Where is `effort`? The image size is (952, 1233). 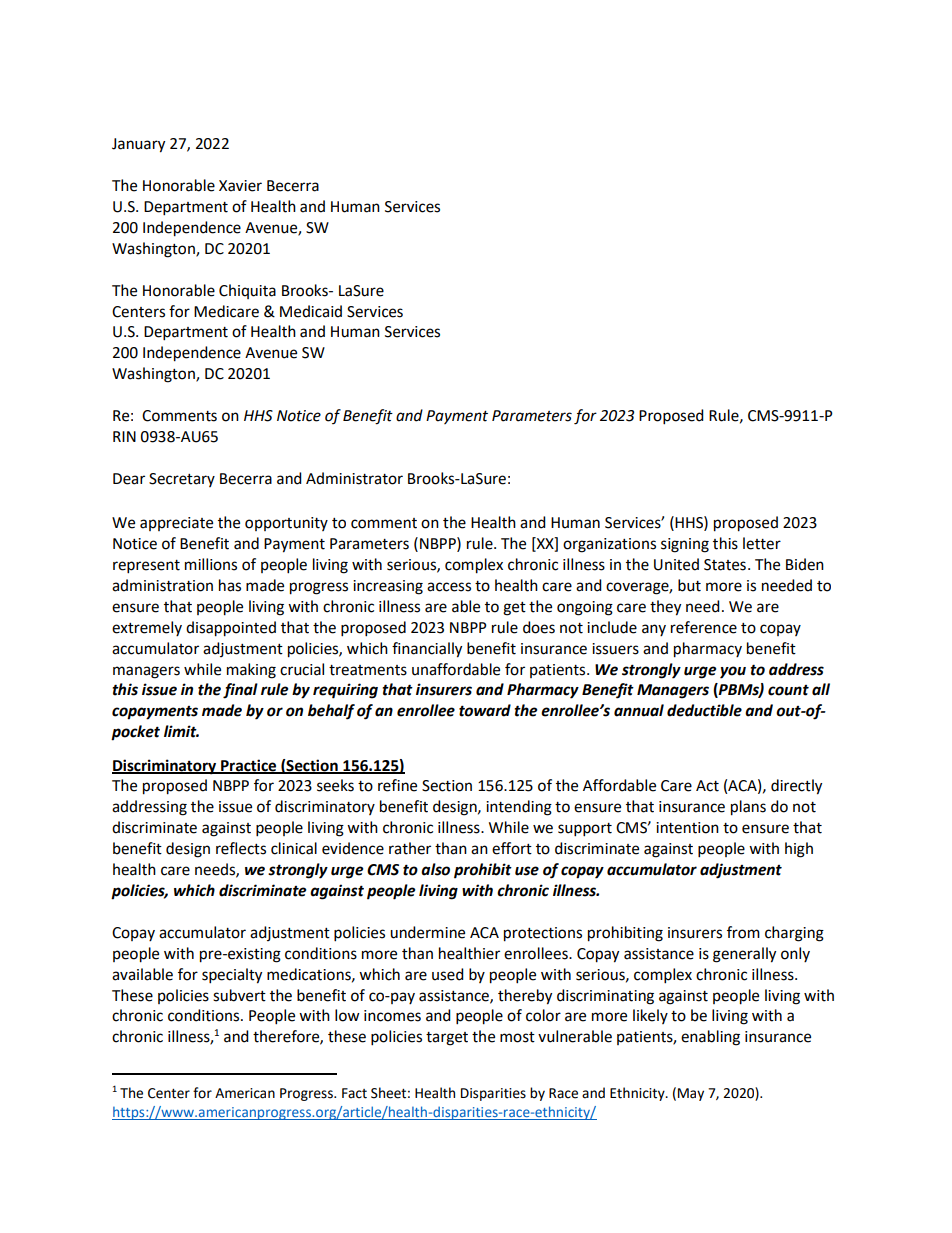 effort is located at coordinates (512, 848).
